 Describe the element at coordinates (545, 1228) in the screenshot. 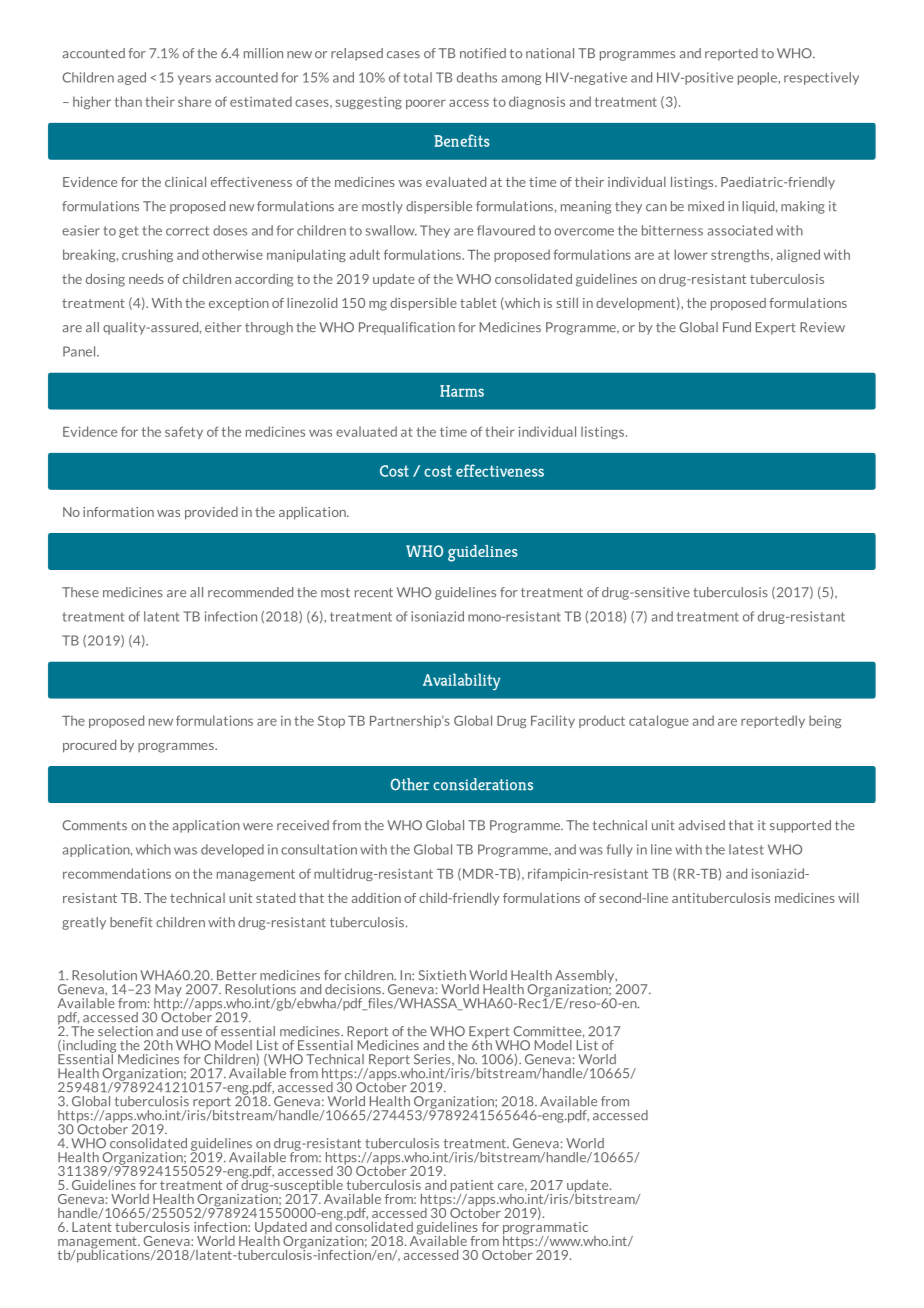

I see `programmatic` at that location.
